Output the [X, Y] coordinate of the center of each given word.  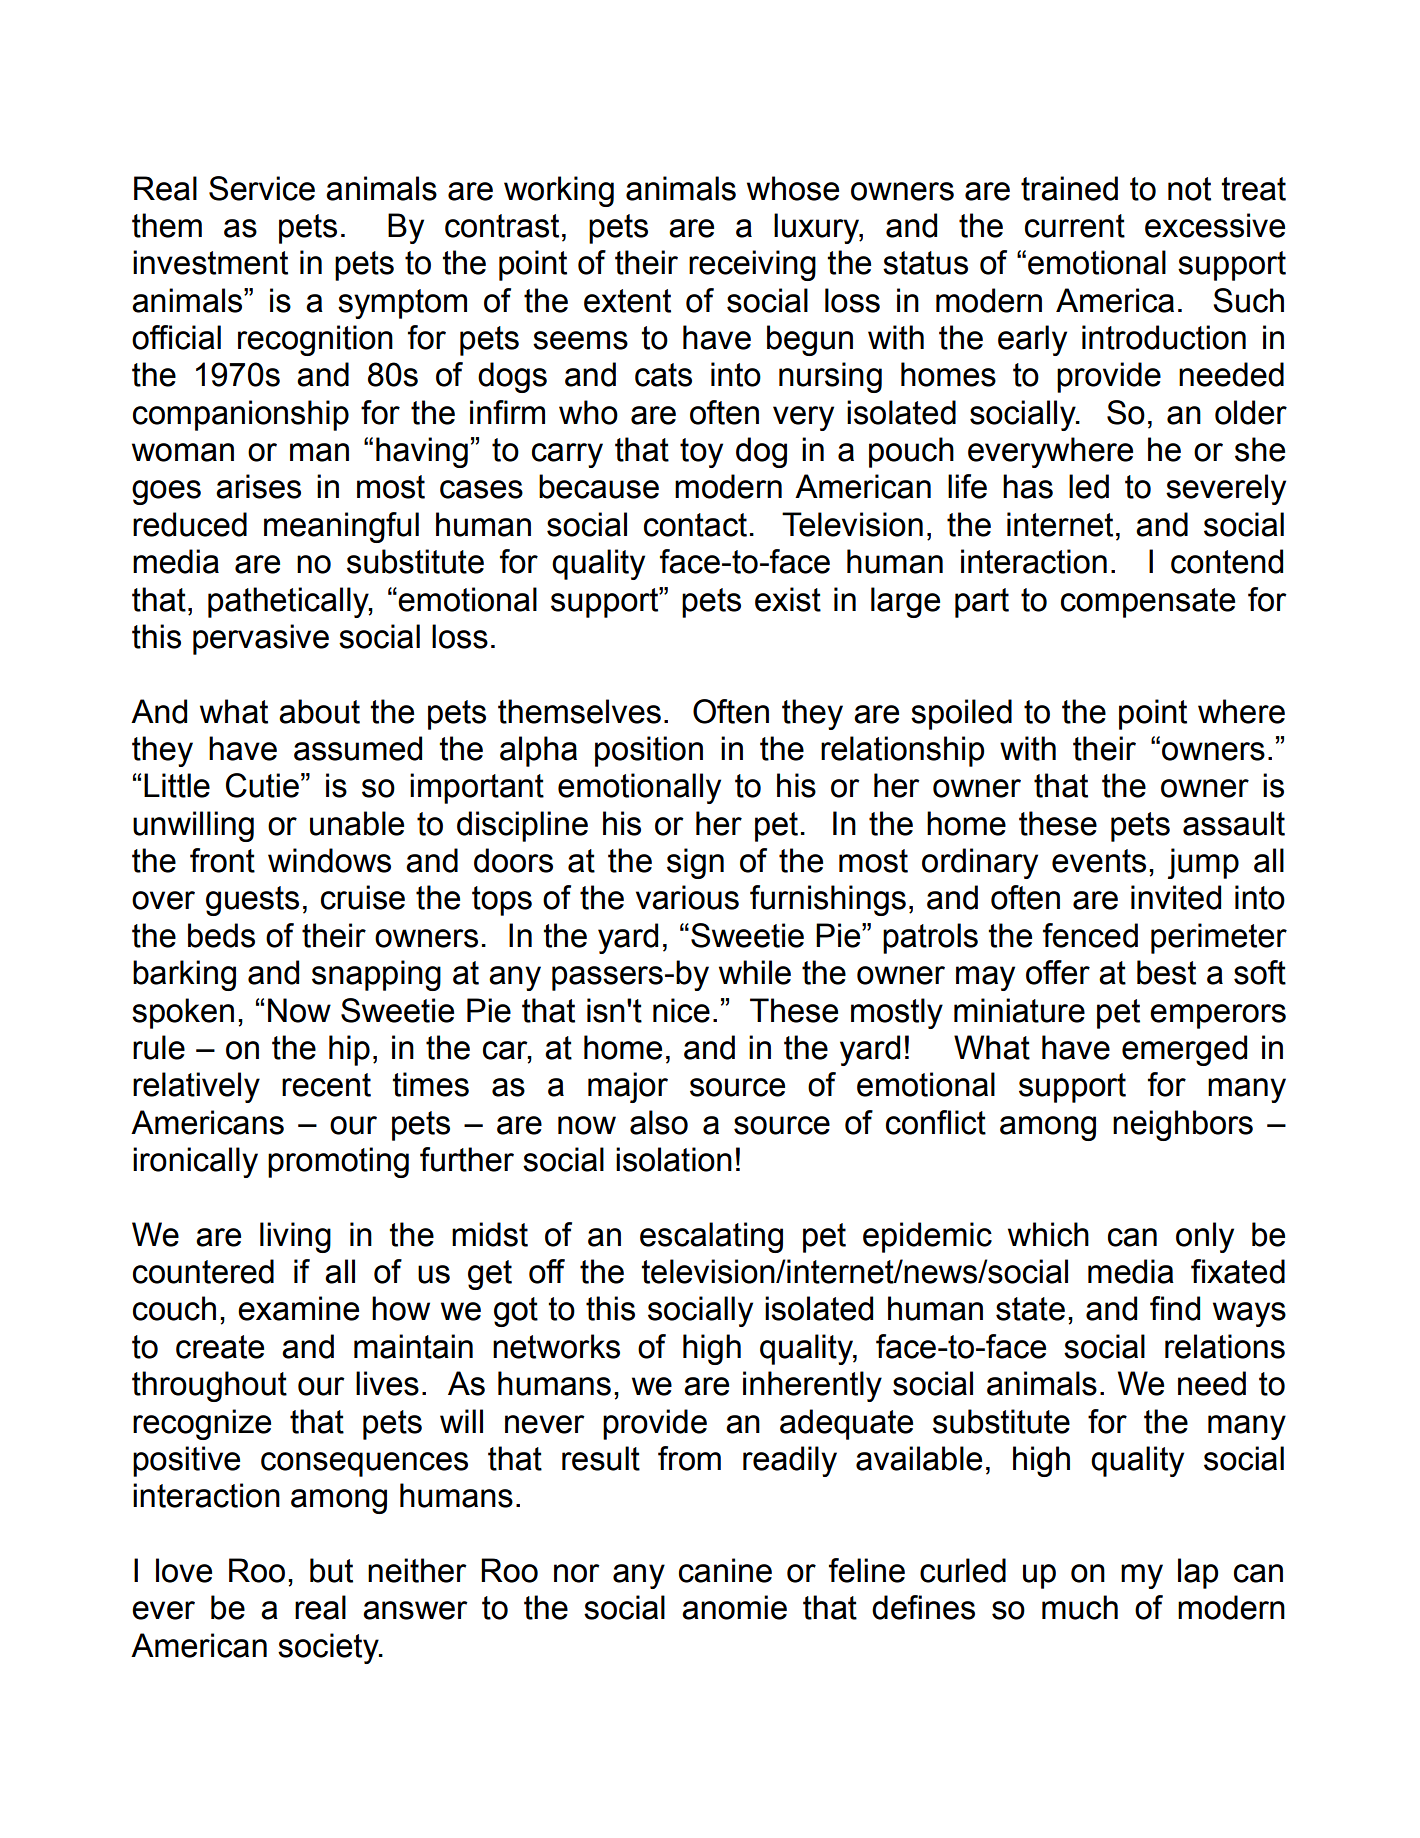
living [295, 1237]
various [687, 897]
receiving [752, 265]
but [331, 1570]
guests [252, 901]
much [1080, 1607]
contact [695, 525]
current [1075, 226]
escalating [711, 1237]
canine [725, 1570]
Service [262, 188]
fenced [1090, 935]
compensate [1148, 603]
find [1175, 1308]
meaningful [341, 527]
